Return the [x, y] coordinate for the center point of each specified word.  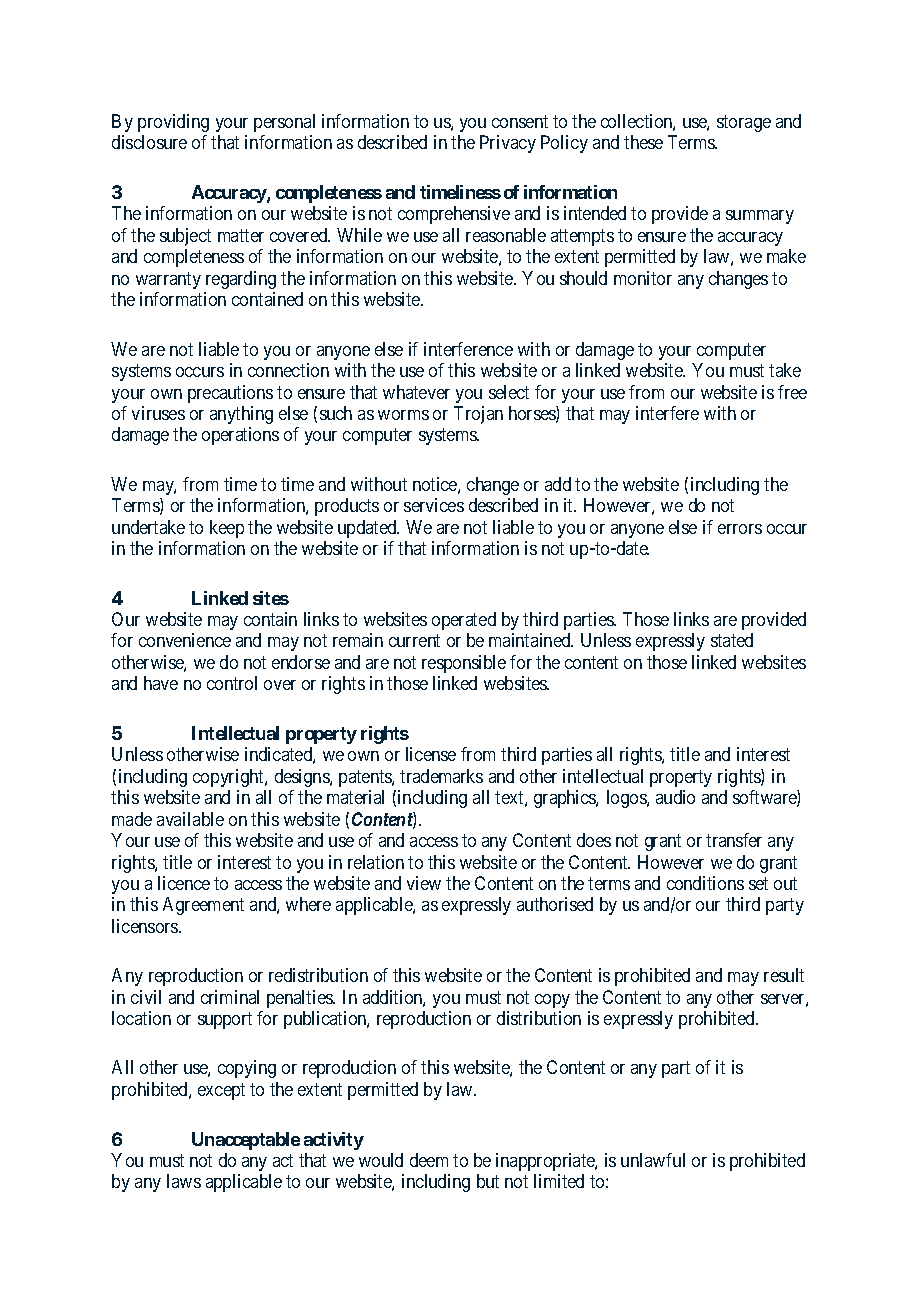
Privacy [508, 144]
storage [744, 123]
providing [173, 123]
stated [732, 640]
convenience [185, 640]
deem [429, 1160]
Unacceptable [246, 1141]
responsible [464, 664]
